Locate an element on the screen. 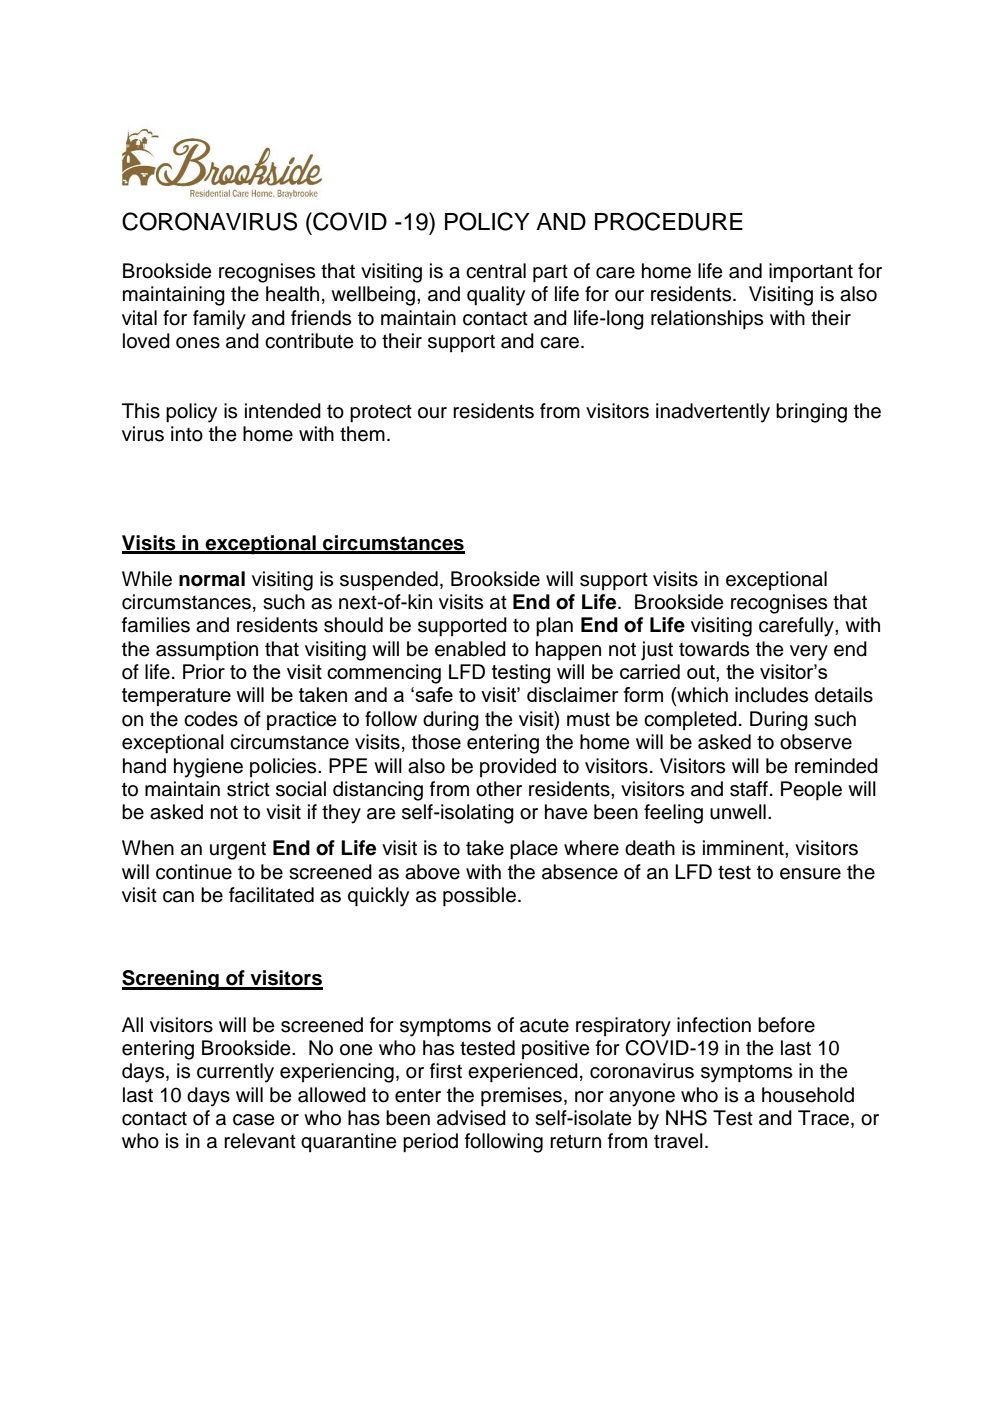  health is located at coordinates (292, 294).
